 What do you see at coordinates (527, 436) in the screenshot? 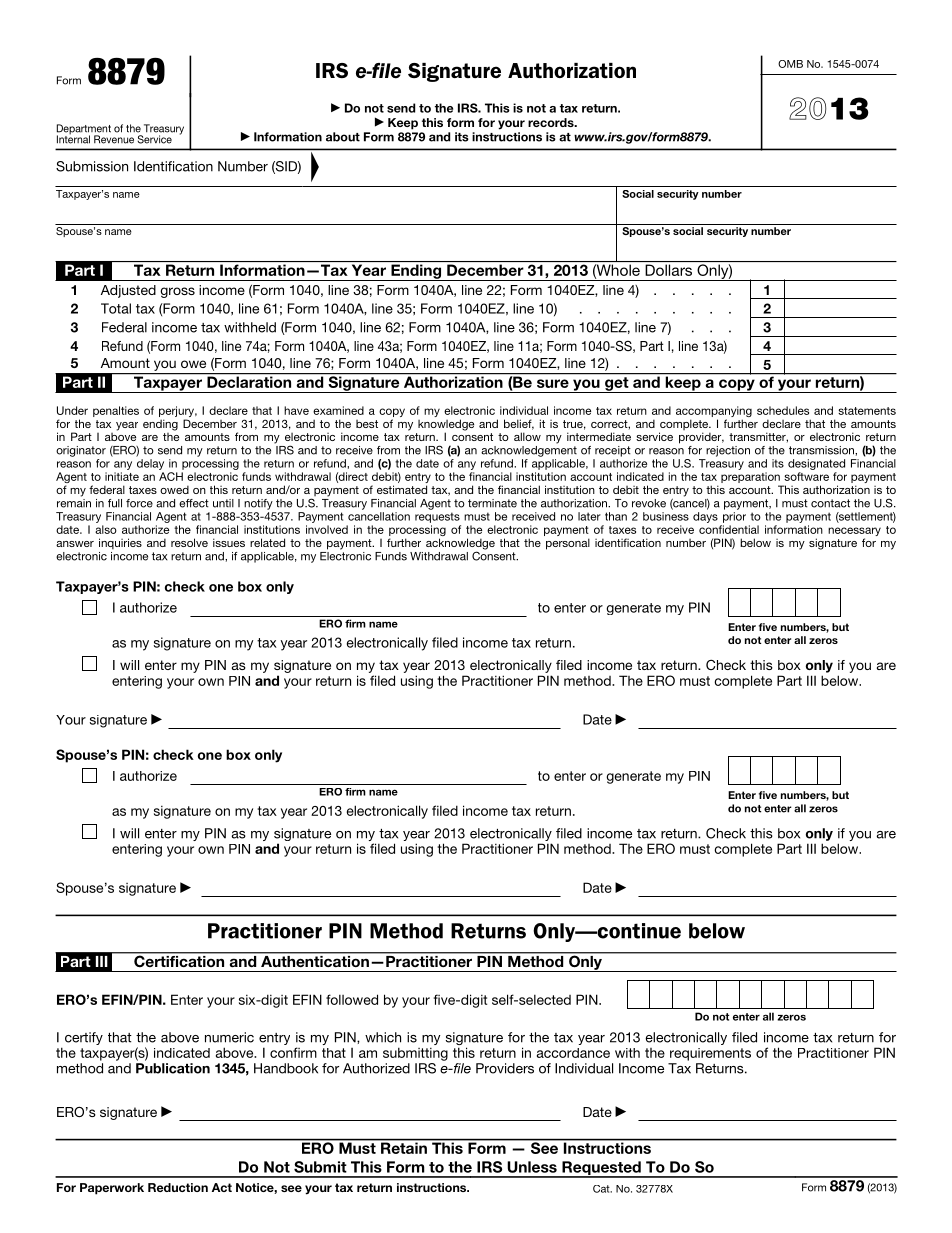
I see `allow` at bounding box center [527, 436].
